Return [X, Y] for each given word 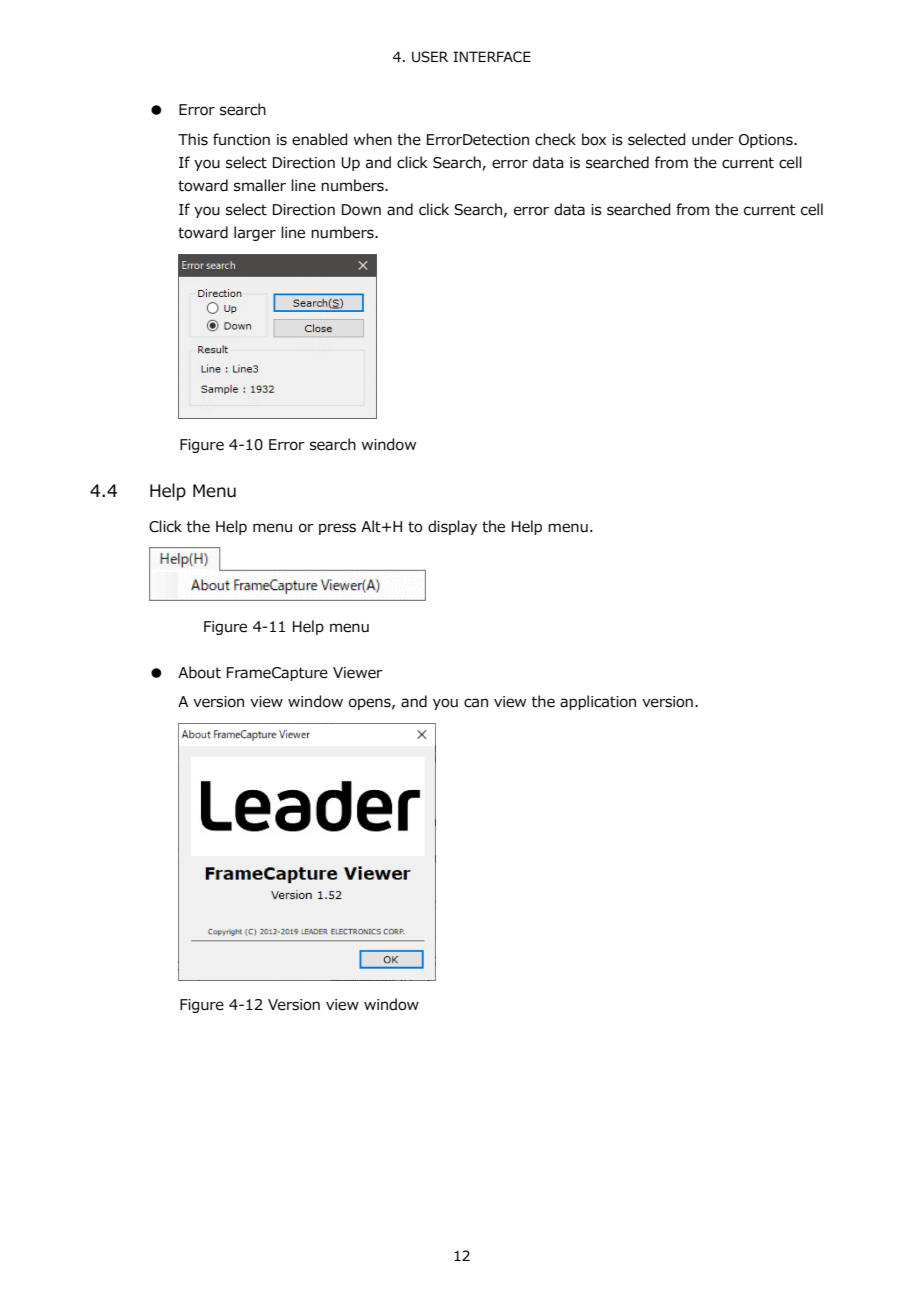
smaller [260, 185]
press [337, 529]
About [199, 672]
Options [767, 141]
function [241, 139]
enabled [320, 139]
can [476, 703]
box [594, 139]
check [555, 139]
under [713, 139]
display [452, 527]
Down [361, 210]
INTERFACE [492, 57]
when [372, 139]
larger [255, 233]
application [598, 702]
